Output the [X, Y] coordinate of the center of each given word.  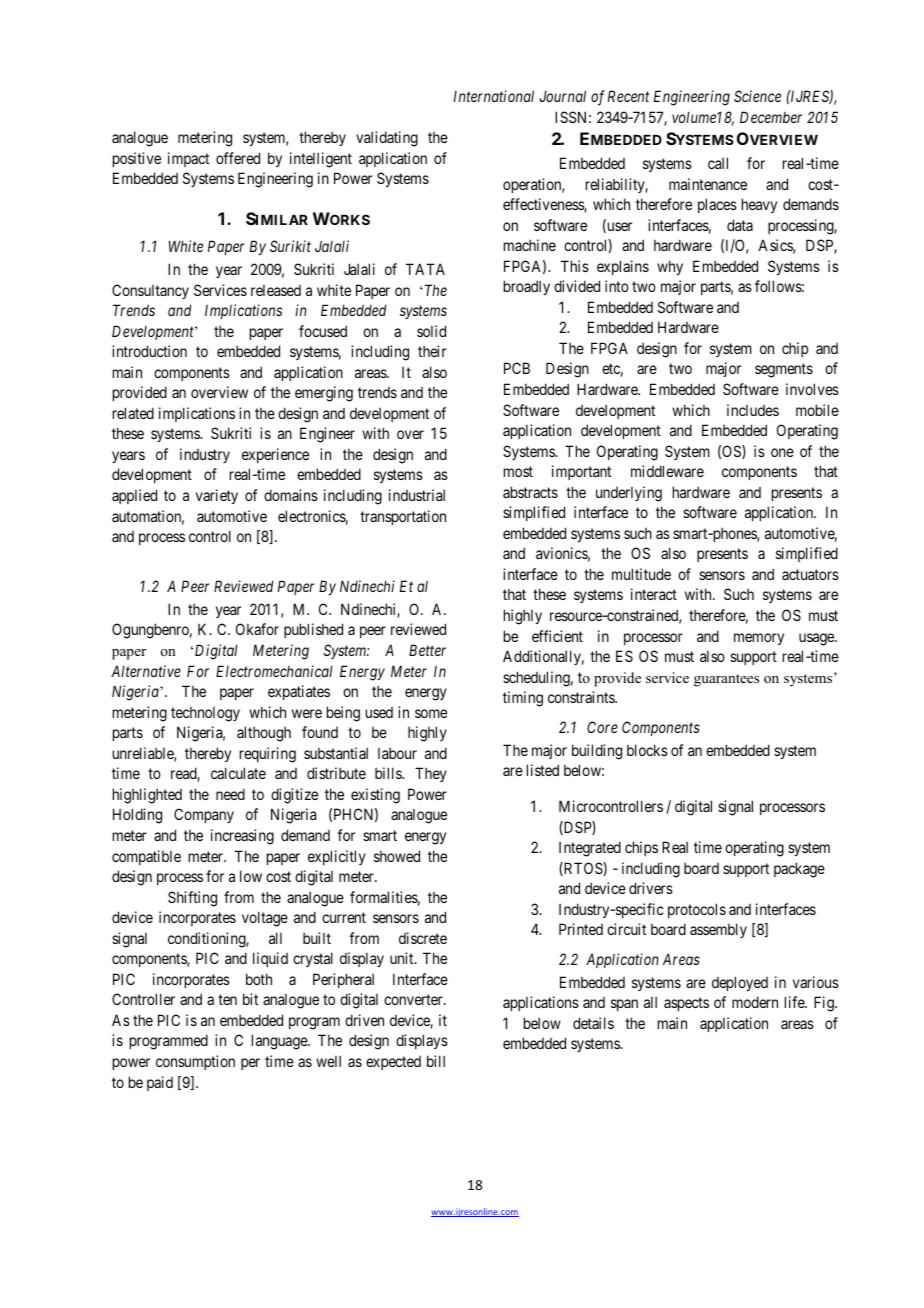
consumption [195, 1062]
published [313, 630]
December [771, 117]
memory [759, 639]
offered [238, 158]
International [494, 96]
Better [427, 650]
